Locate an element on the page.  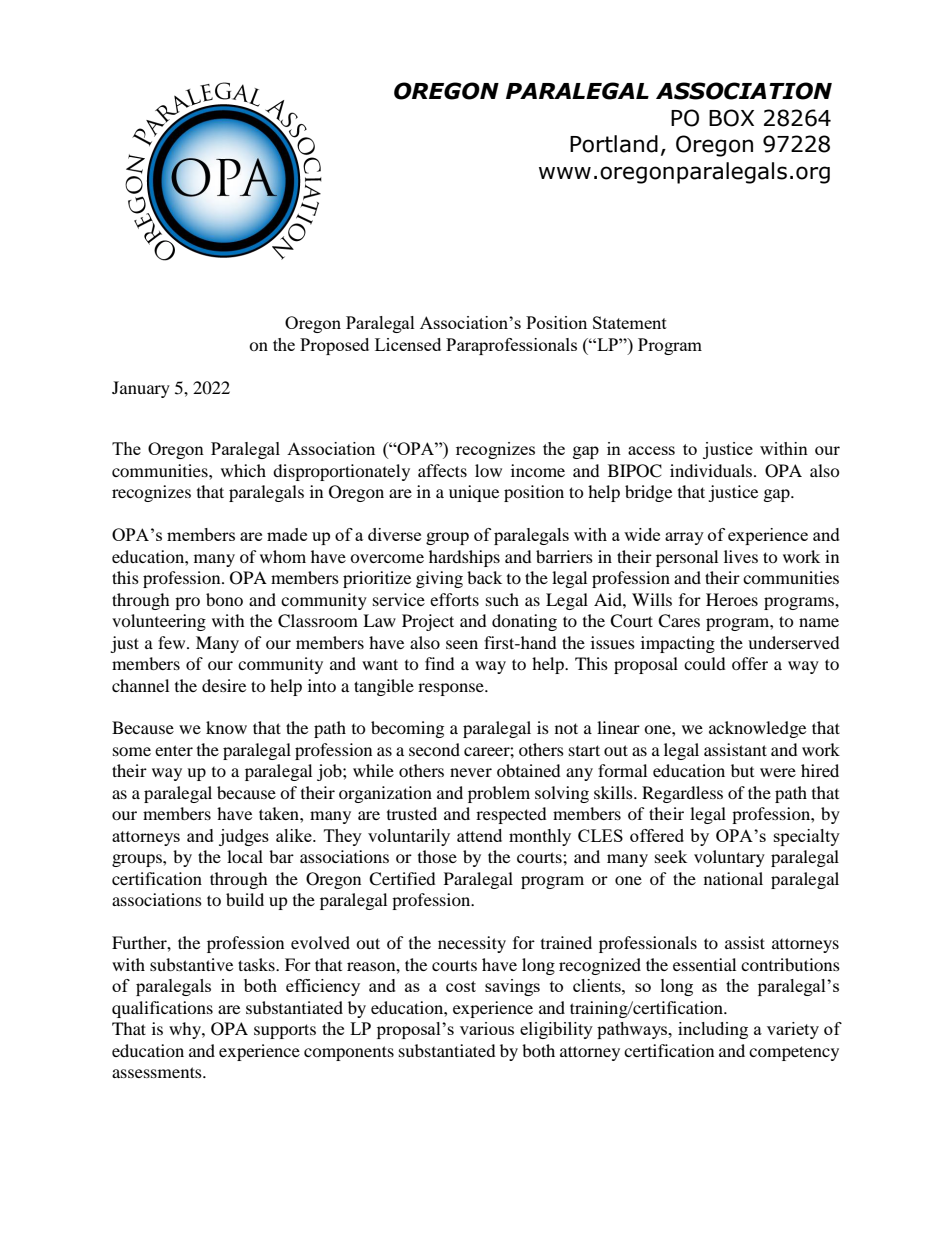
which is located at coordinates (243, 470).
